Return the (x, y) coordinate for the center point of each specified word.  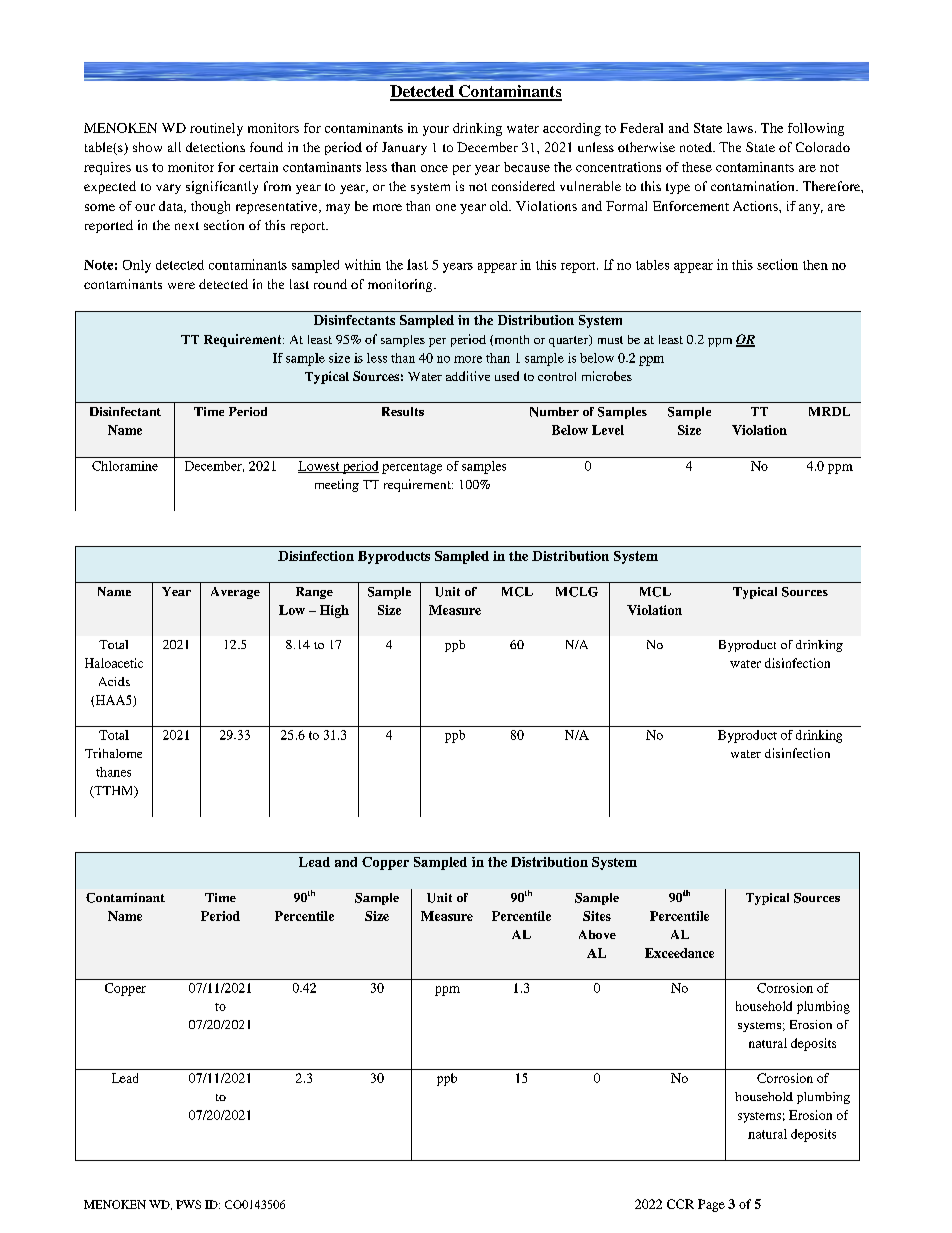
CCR (680, 1204)
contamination (754, 186)
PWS (188, 1204)
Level (608, 430)
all (174, 147)
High (334, 611)
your (436, 131)
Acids (114, 681)
